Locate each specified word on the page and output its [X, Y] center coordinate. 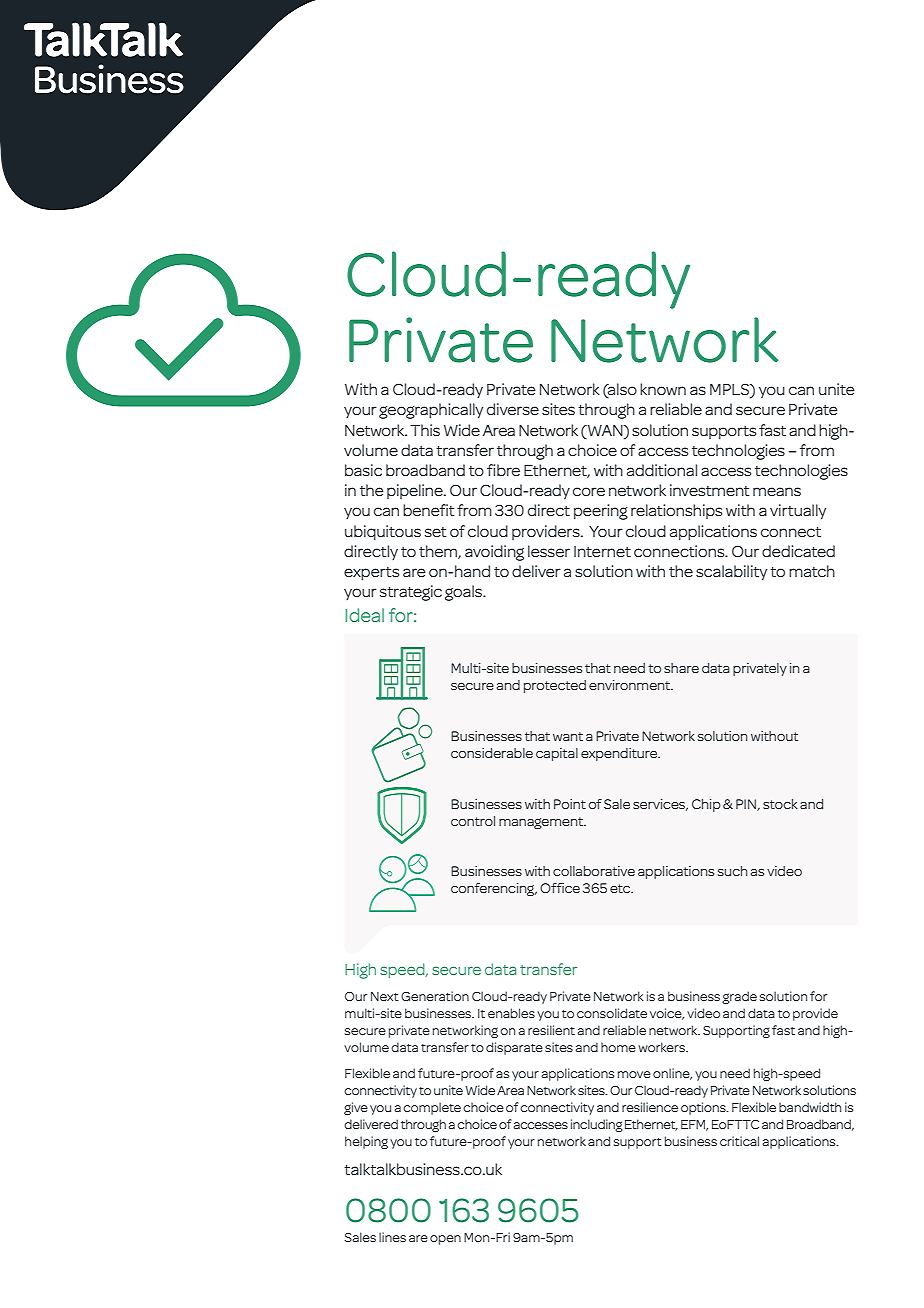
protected [555, 686]
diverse [513, 409]
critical [739, 1141]
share [681, 668]
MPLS [730, 390]
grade [739, 997]
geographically [431, 411]
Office [560, 888]
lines [392, 1237]
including [596, 1125]
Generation [435, 996]
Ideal [364, 615]
